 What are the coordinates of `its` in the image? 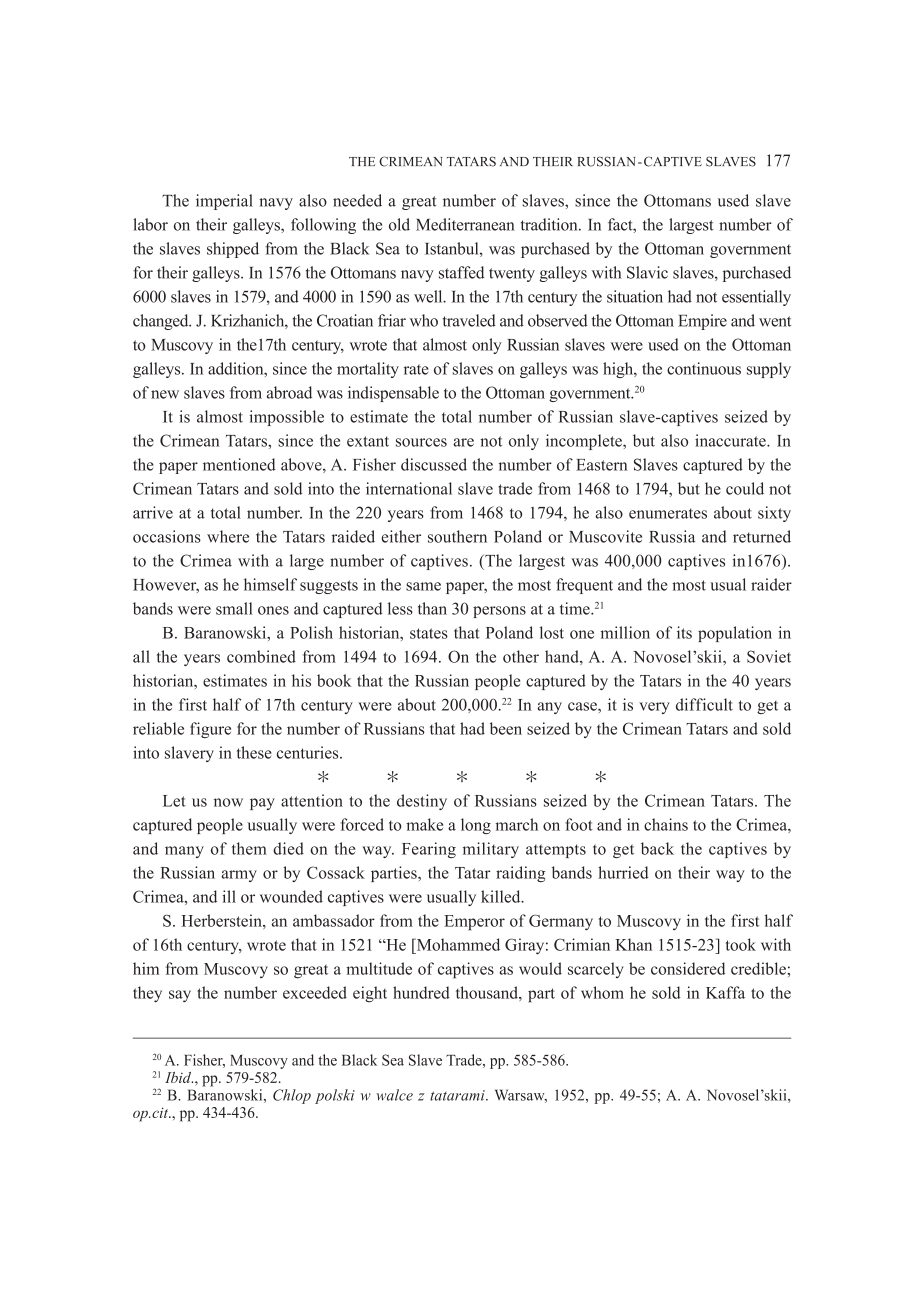 It's located at (684, 632).
